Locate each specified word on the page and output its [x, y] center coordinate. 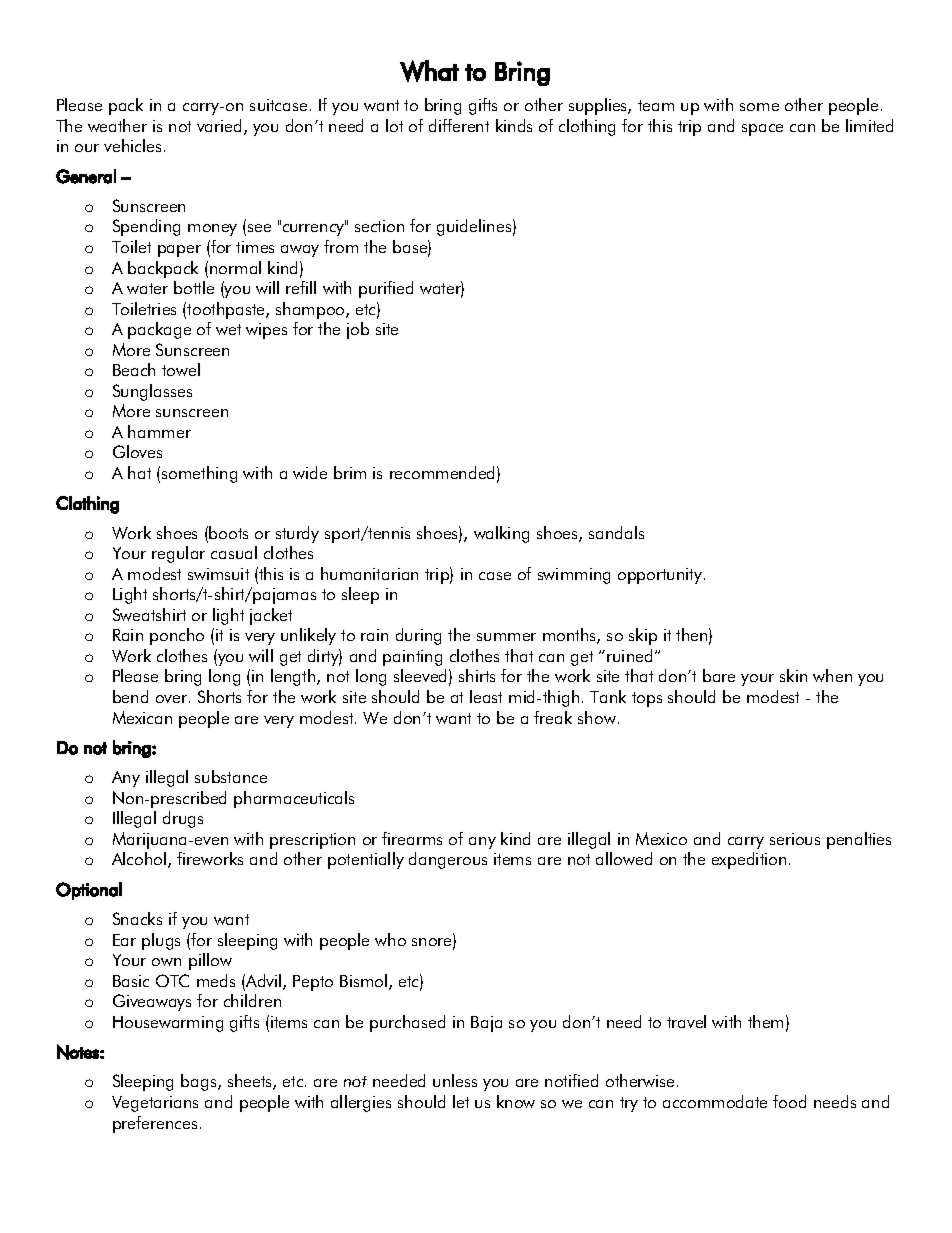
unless [455, 1080]
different [459, 125]
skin [793, 675]
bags [200, 1082]
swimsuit [218, 574]
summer [506, 637]
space [762, 130]
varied [219, 125]
